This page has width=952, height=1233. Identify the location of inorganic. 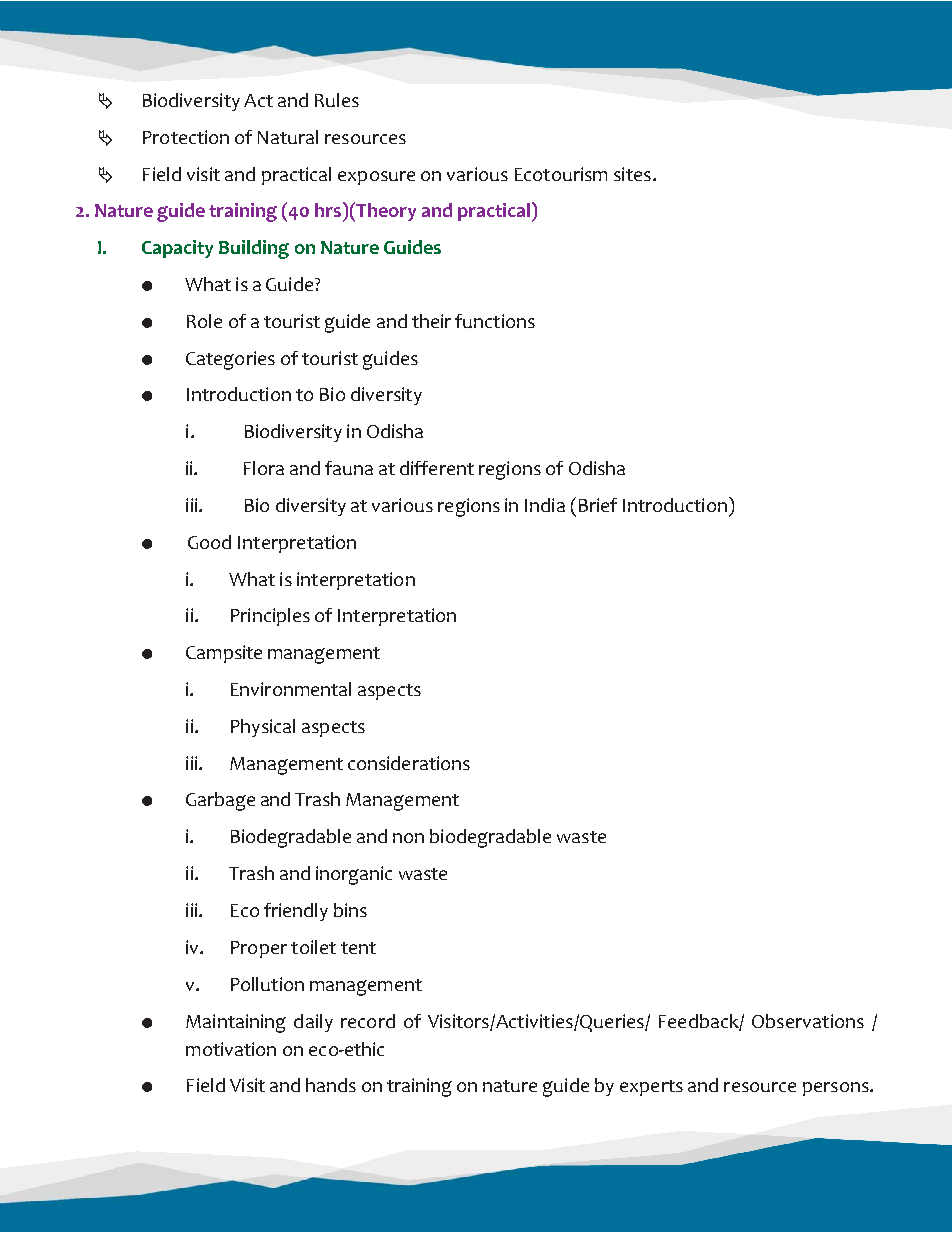
(354, 875).
